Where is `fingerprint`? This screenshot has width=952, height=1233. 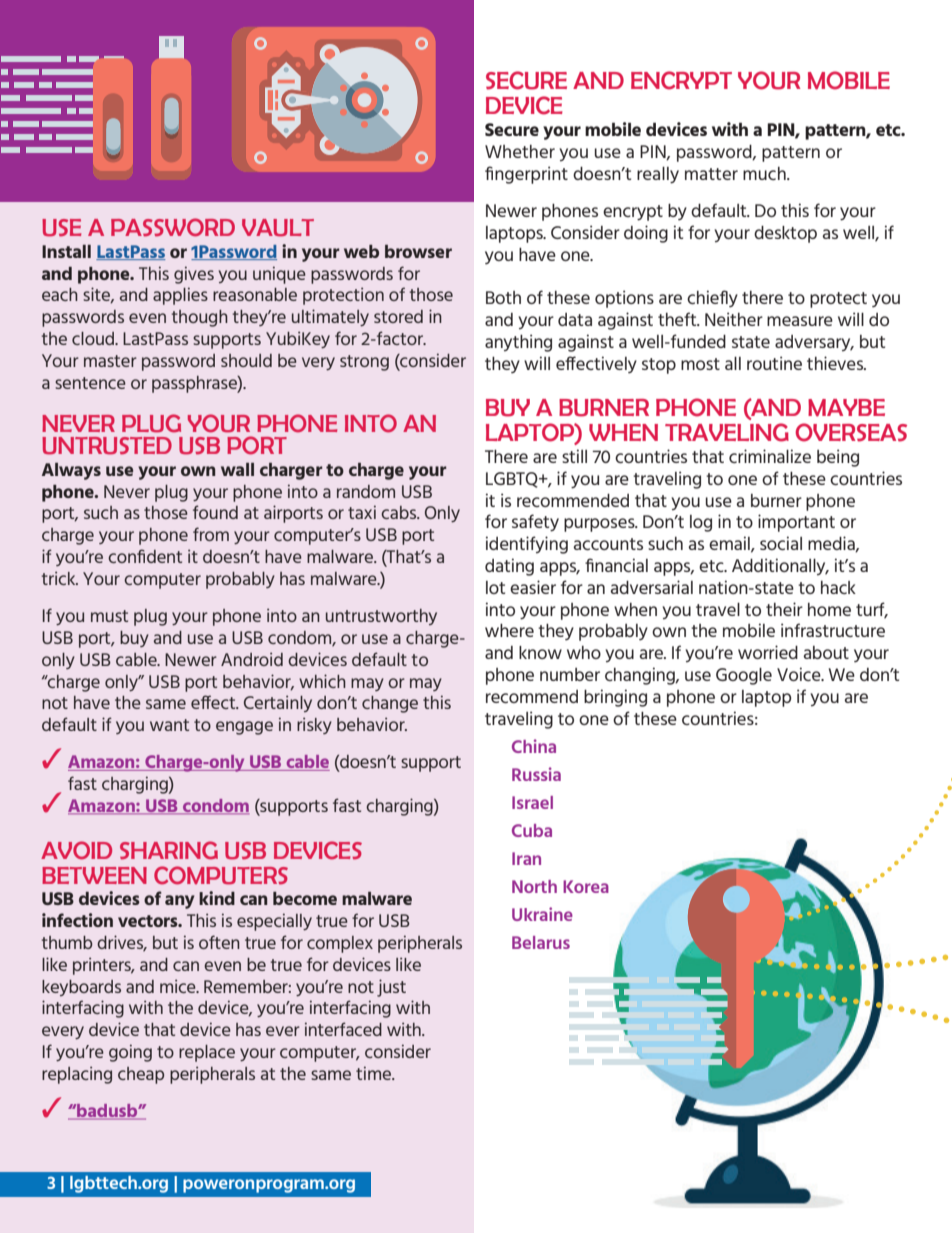
fingerprint is located at coordinates (526, 175).
